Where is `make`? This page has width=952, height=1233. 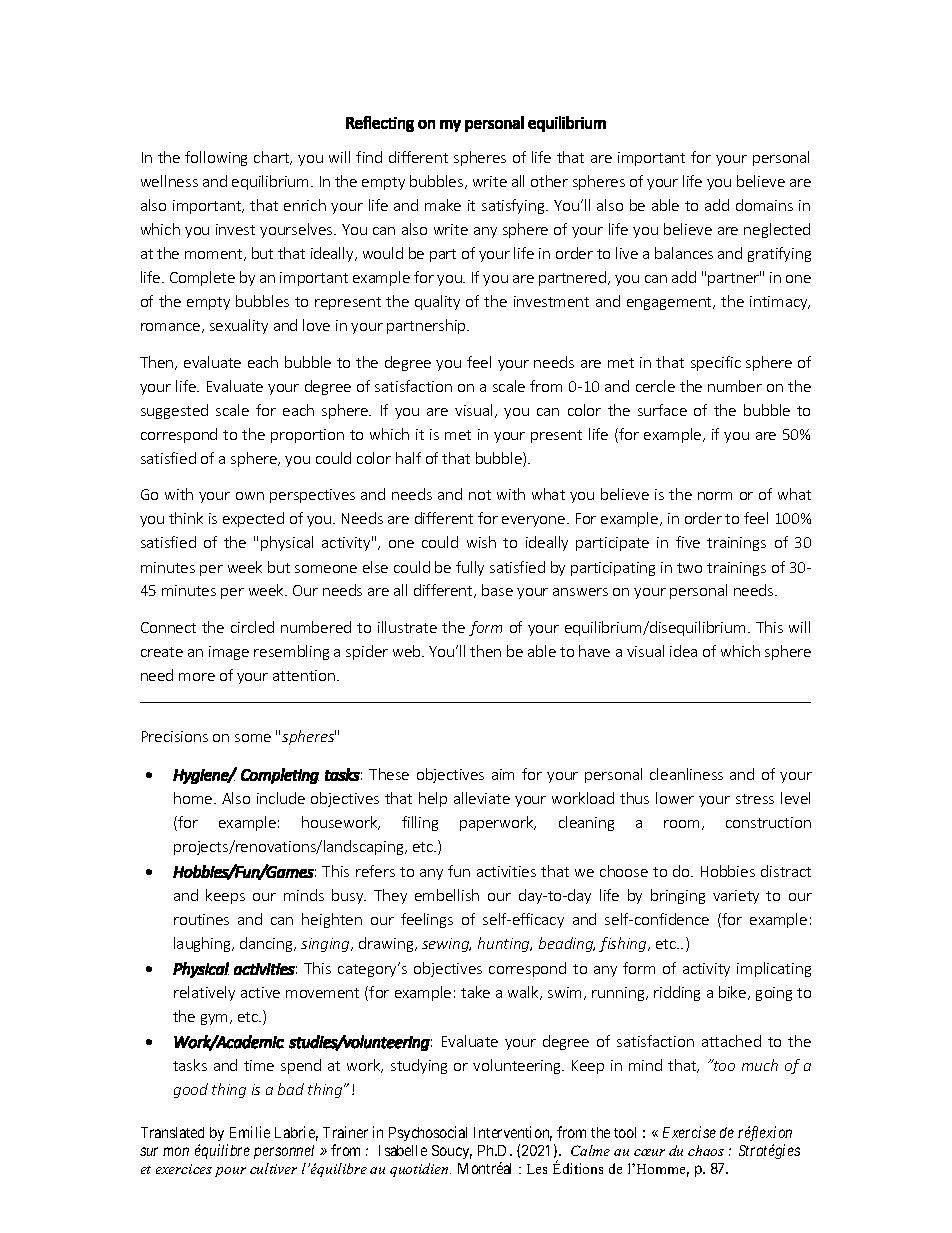 make is located at coordinates (443, 205).
